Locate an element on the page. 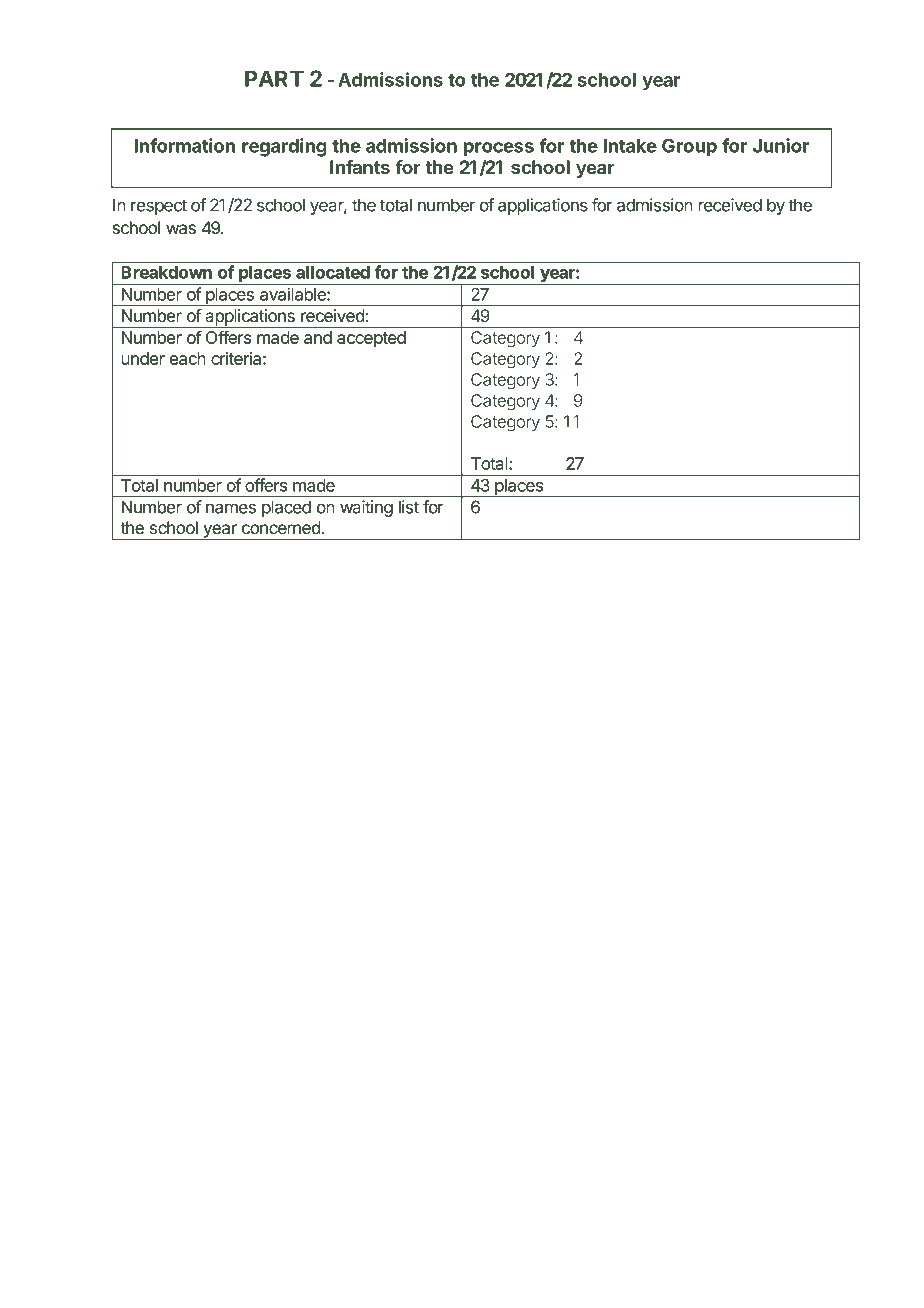 This document has width=924, height=1308. available is located at coordinates (294, 294).
